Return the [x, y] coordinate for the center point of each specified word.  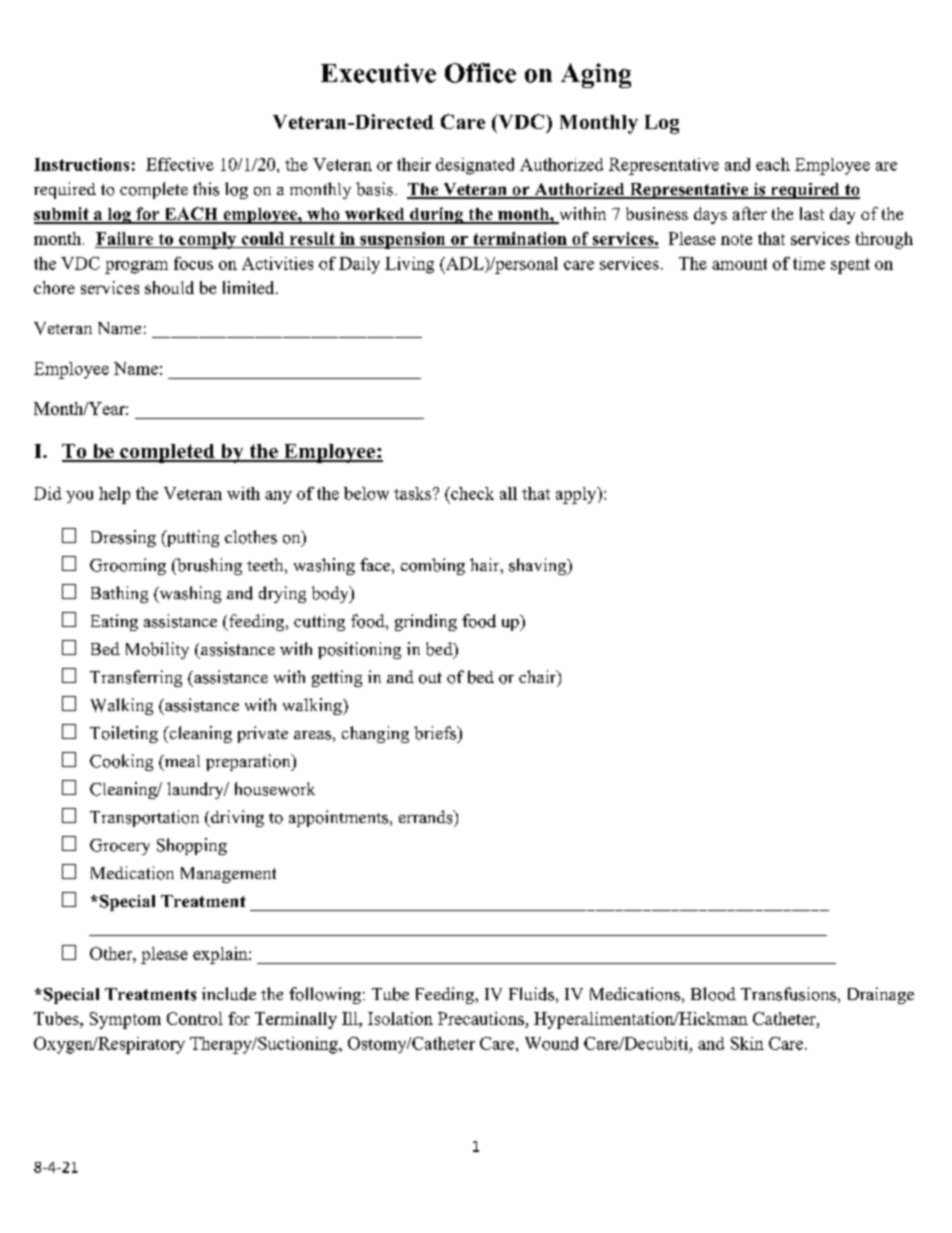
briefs [436, 733]
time [809, 263]
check [471, 493]
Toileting [124, 734]
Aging [596, 75]
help [114, 495]
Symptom [125, 1020]
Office [480, 73]
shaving [539, 566]
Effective [180, 164]
